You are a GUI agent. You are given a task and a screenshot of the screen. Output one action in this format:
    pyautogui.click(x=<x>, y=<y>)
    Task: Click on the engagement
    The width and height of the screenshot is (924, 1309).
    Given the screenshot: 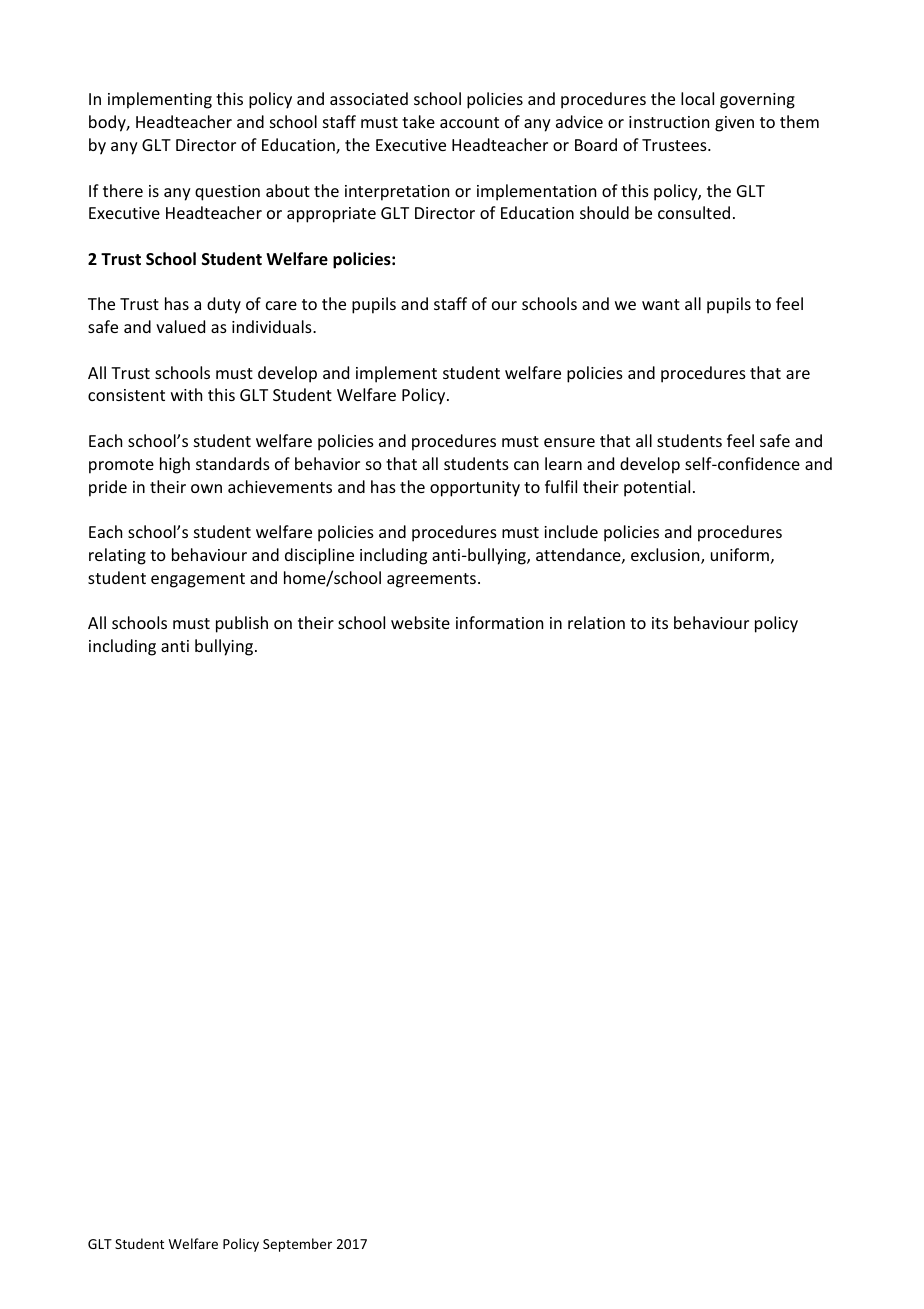 What is the action you would take?
    pyautogui.click(x=198, y=580)
